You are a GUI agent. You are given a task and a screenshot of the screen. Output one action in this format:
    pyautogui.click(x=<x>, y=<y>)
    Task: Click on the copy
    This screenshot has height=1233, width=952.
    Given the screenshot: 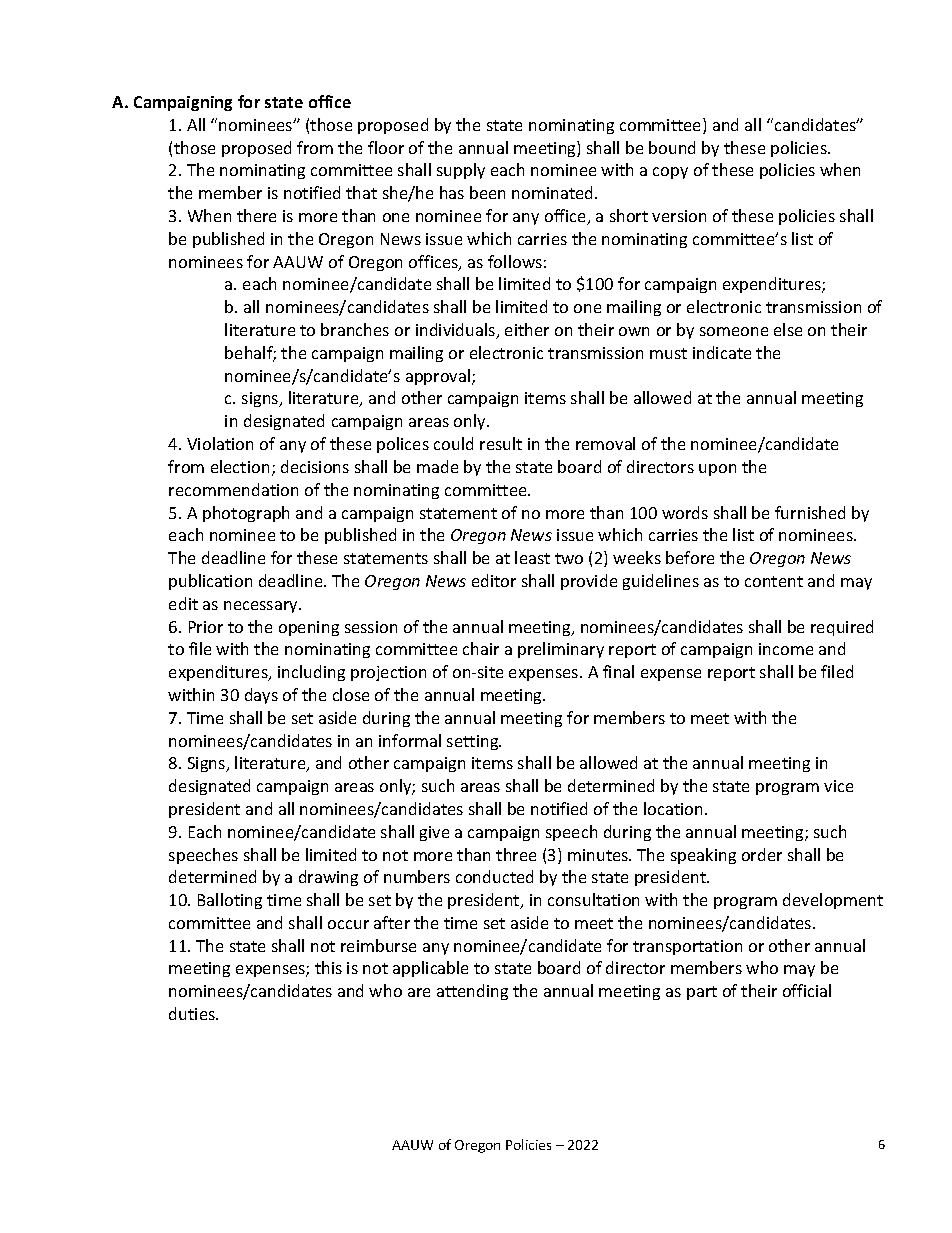 What is the action you would take?
    pyautogui.click(x=670, y=173)
